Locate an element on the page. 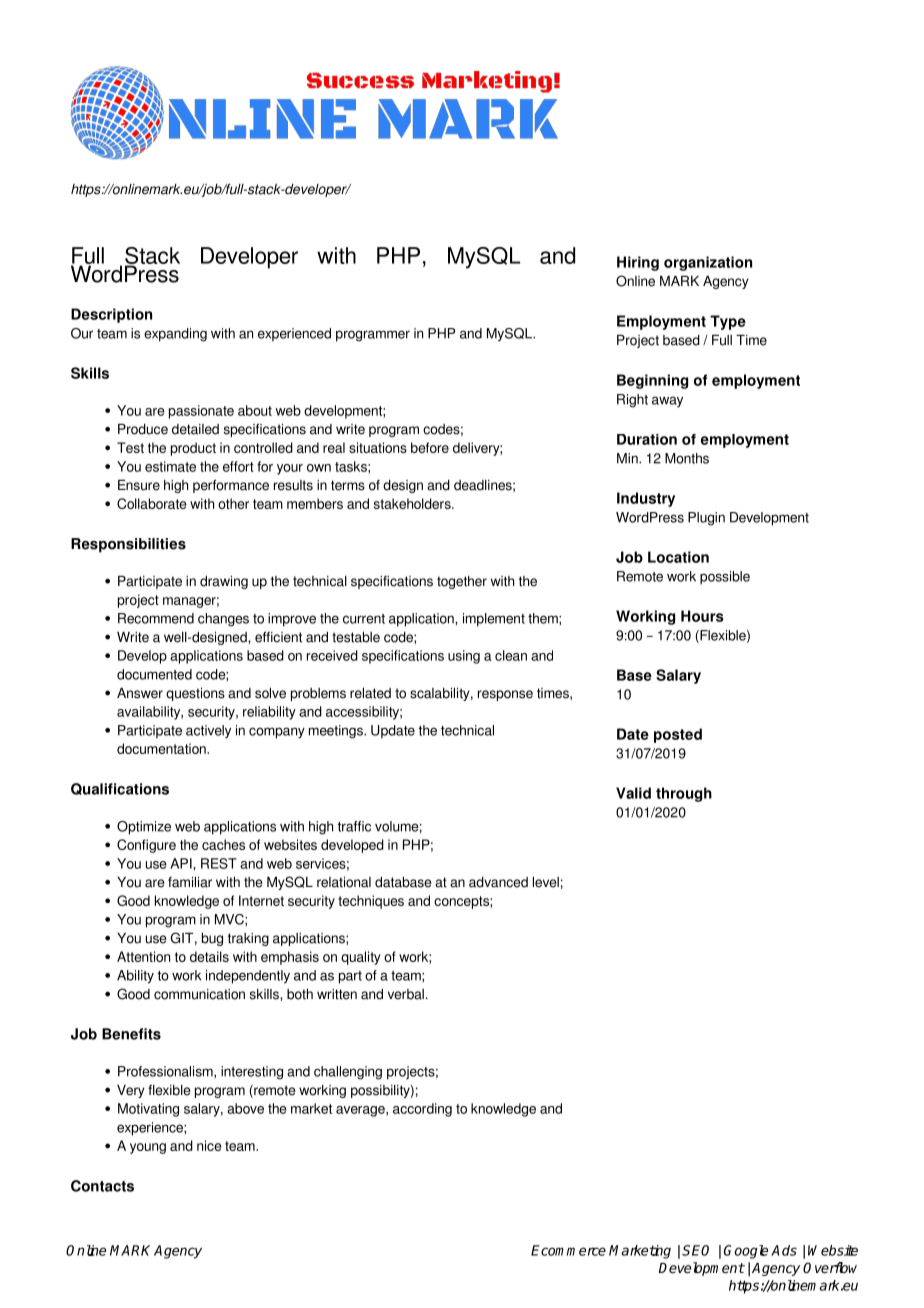 The image size is (924, 1308). Professionalism is located at coordinates (166, 1071).
